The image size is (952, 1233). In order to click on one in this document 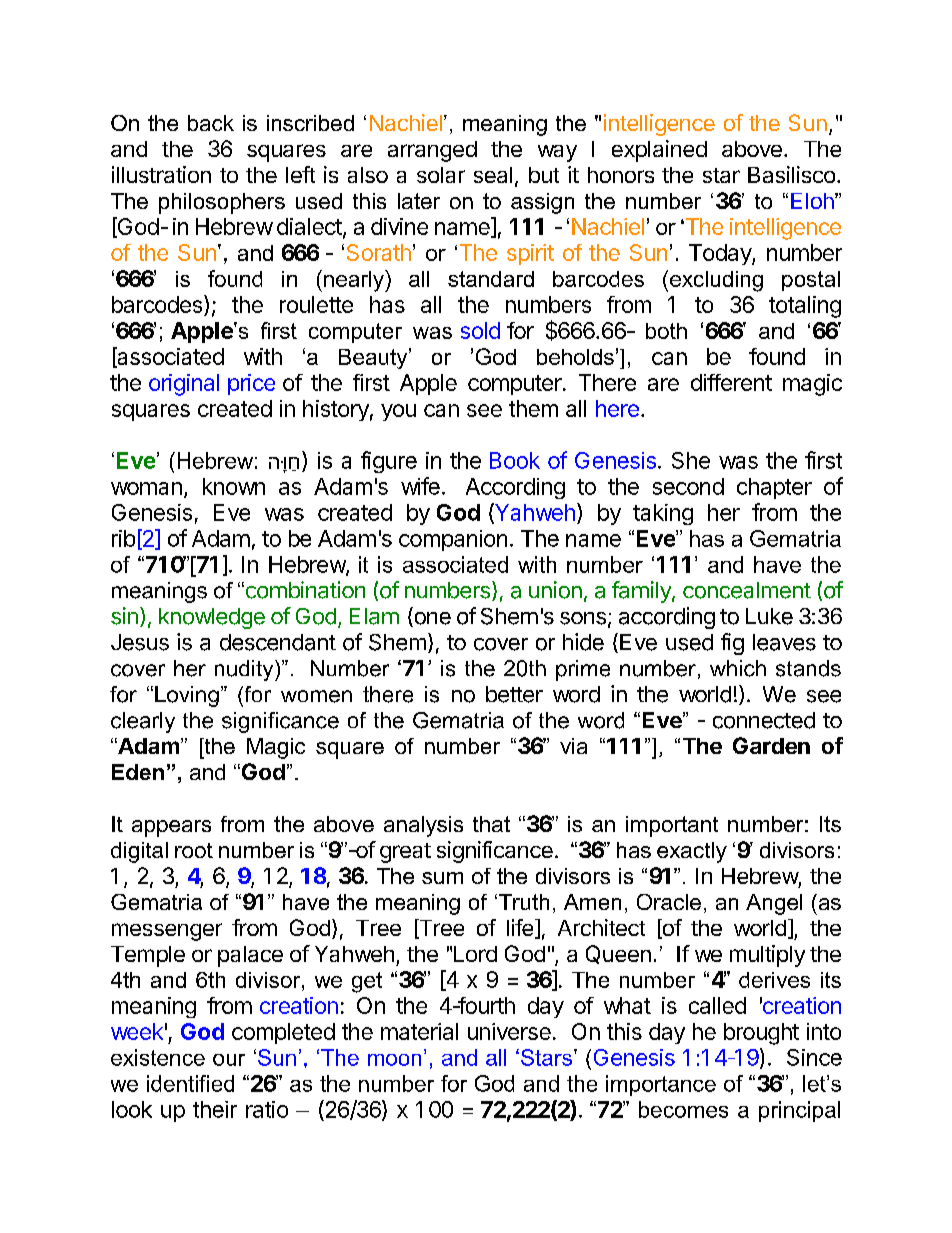, I will do `click(431, 619)`.
